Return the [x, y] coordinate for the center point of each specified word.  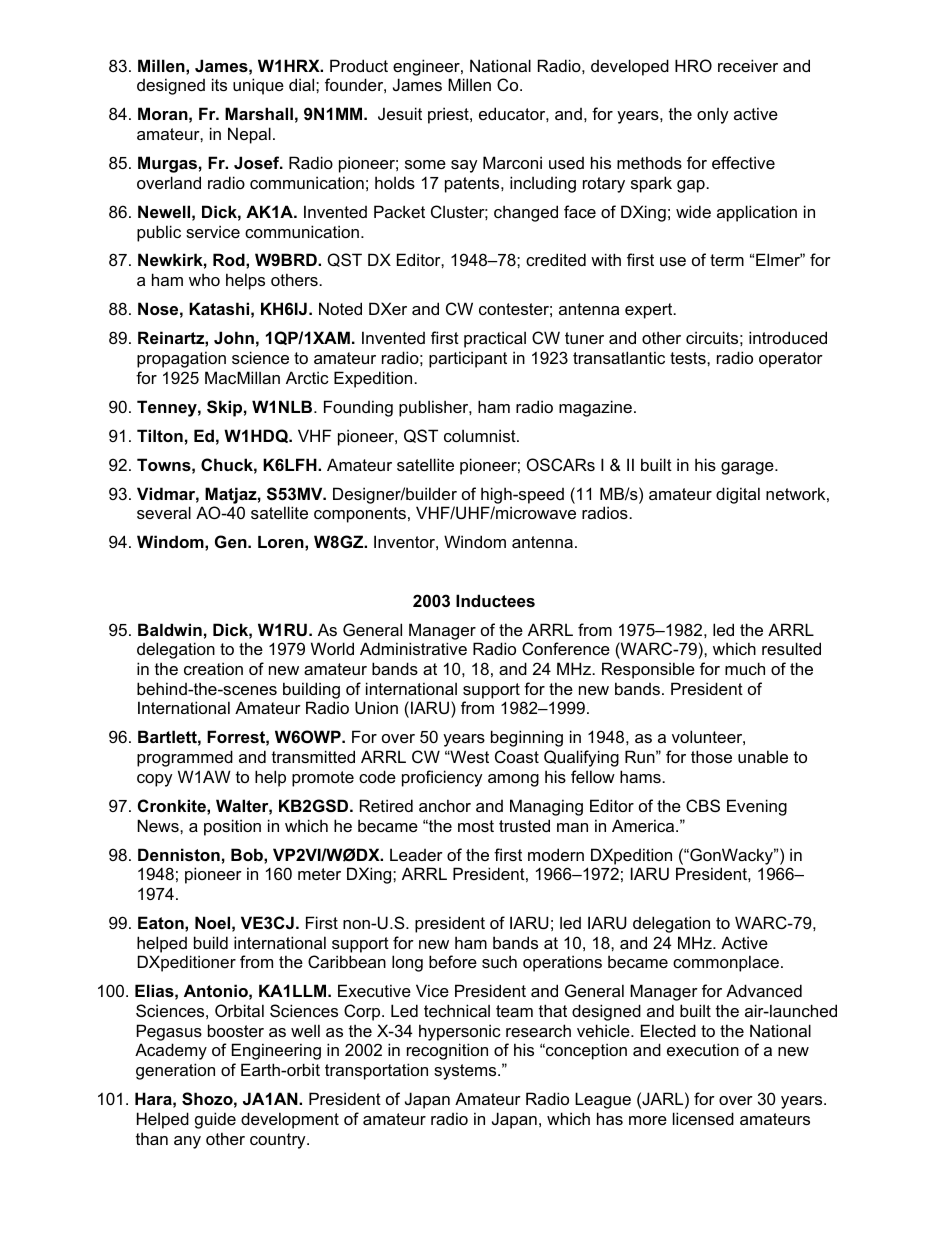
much [745, 668]
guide [215, 1120]
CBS [703, 805]
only [713, 115]
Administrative [413, 648]
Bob [248, 854]
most [476, 826]
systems [466, 1072]
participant [468, 359]
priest [449, 115]
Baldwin [170, 629]
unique [258, 86]
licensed [703, 1118]
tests [689, 358]
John [234, 337]
